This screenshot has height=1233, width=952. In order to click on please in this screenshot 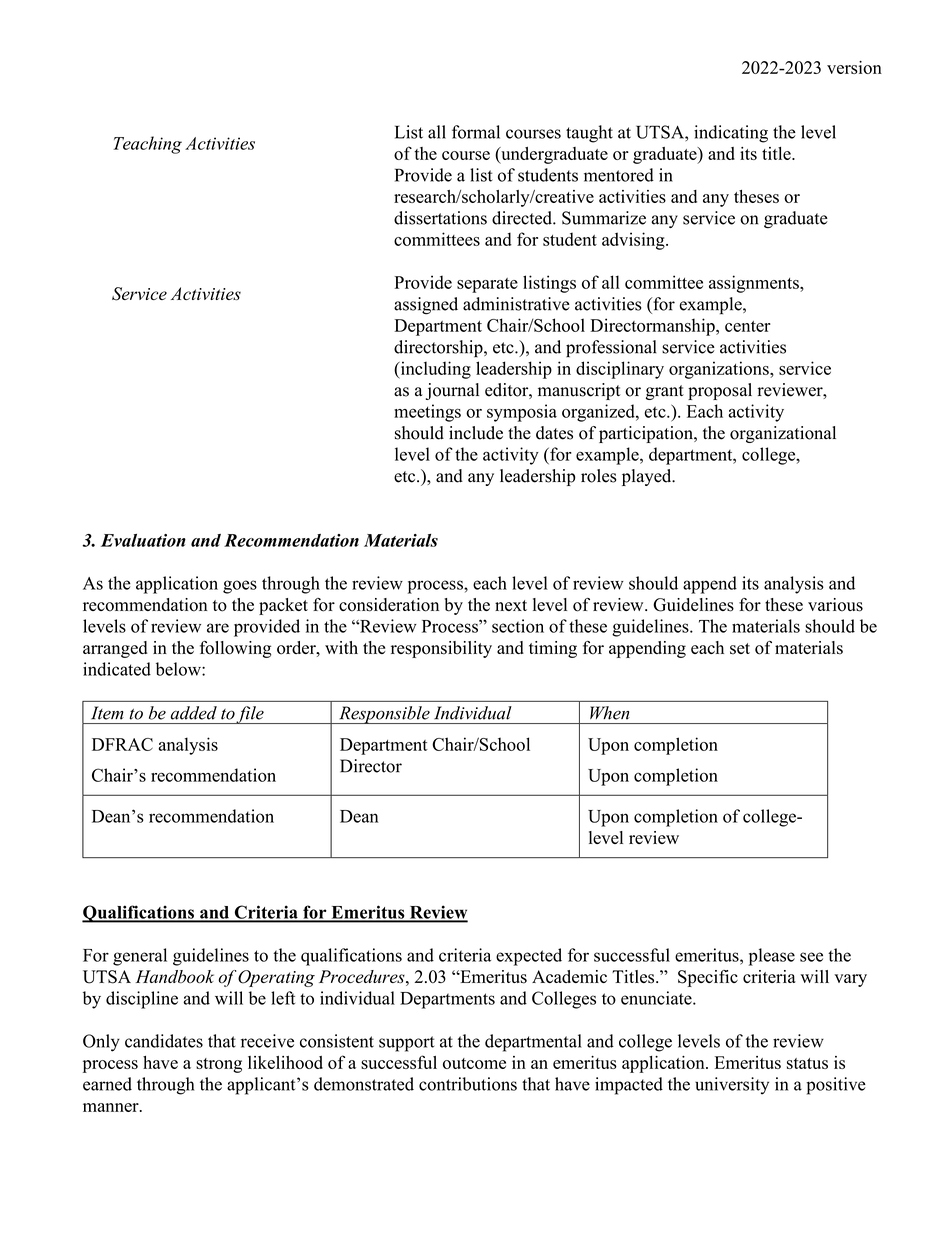, I will do `click(772, 957)`.
